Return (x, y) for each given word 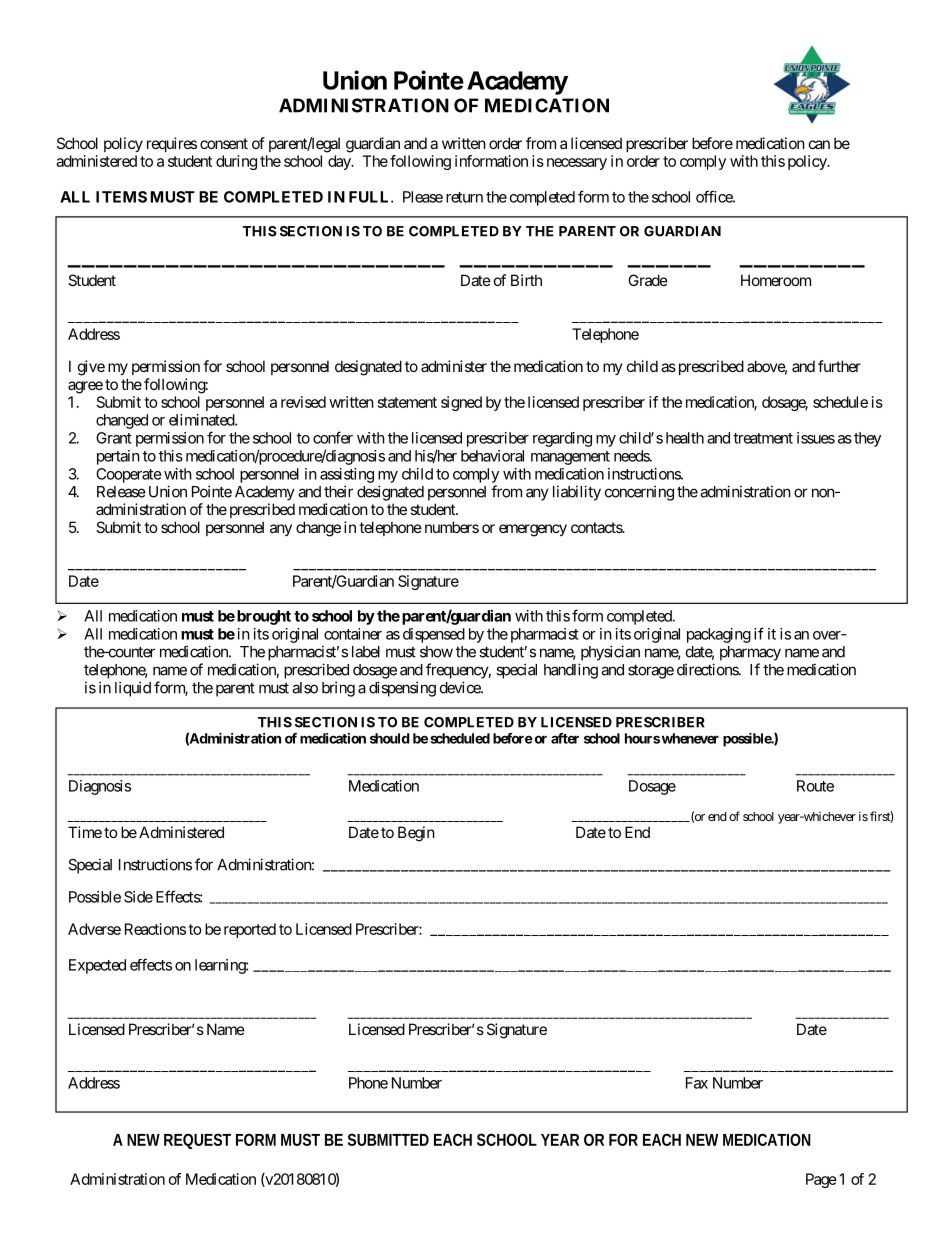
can (819, 144)
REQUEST (197, 1140)
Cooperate (129, 475)
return (464, 197)
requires (172, 144)
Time (85, 832)
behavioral (492, 456)
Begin (416, 834)
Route (815, 786)
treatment (763, 438)
